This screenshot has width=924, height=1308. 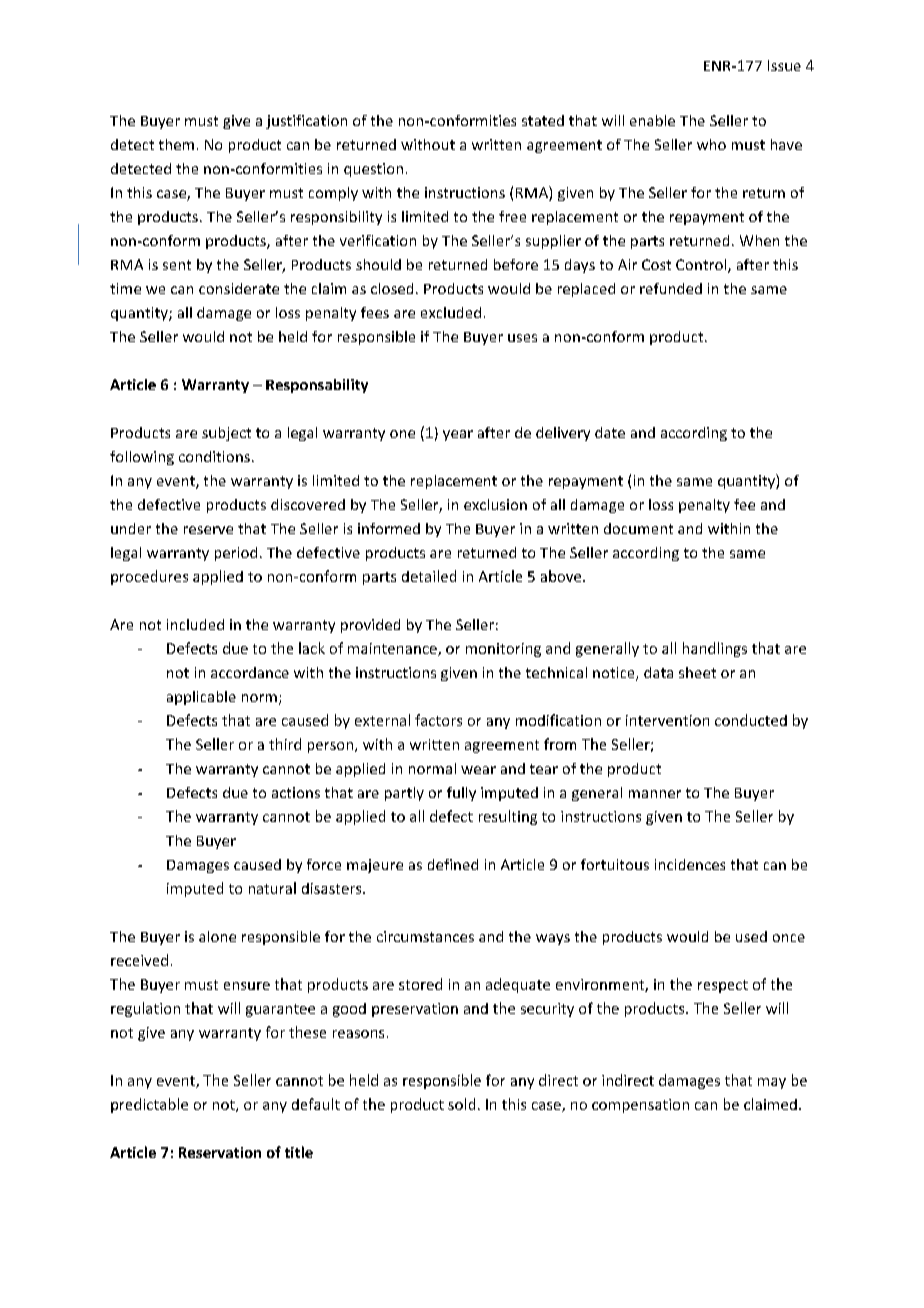 I want to click on predictable, so click(x=149, y=1105).
